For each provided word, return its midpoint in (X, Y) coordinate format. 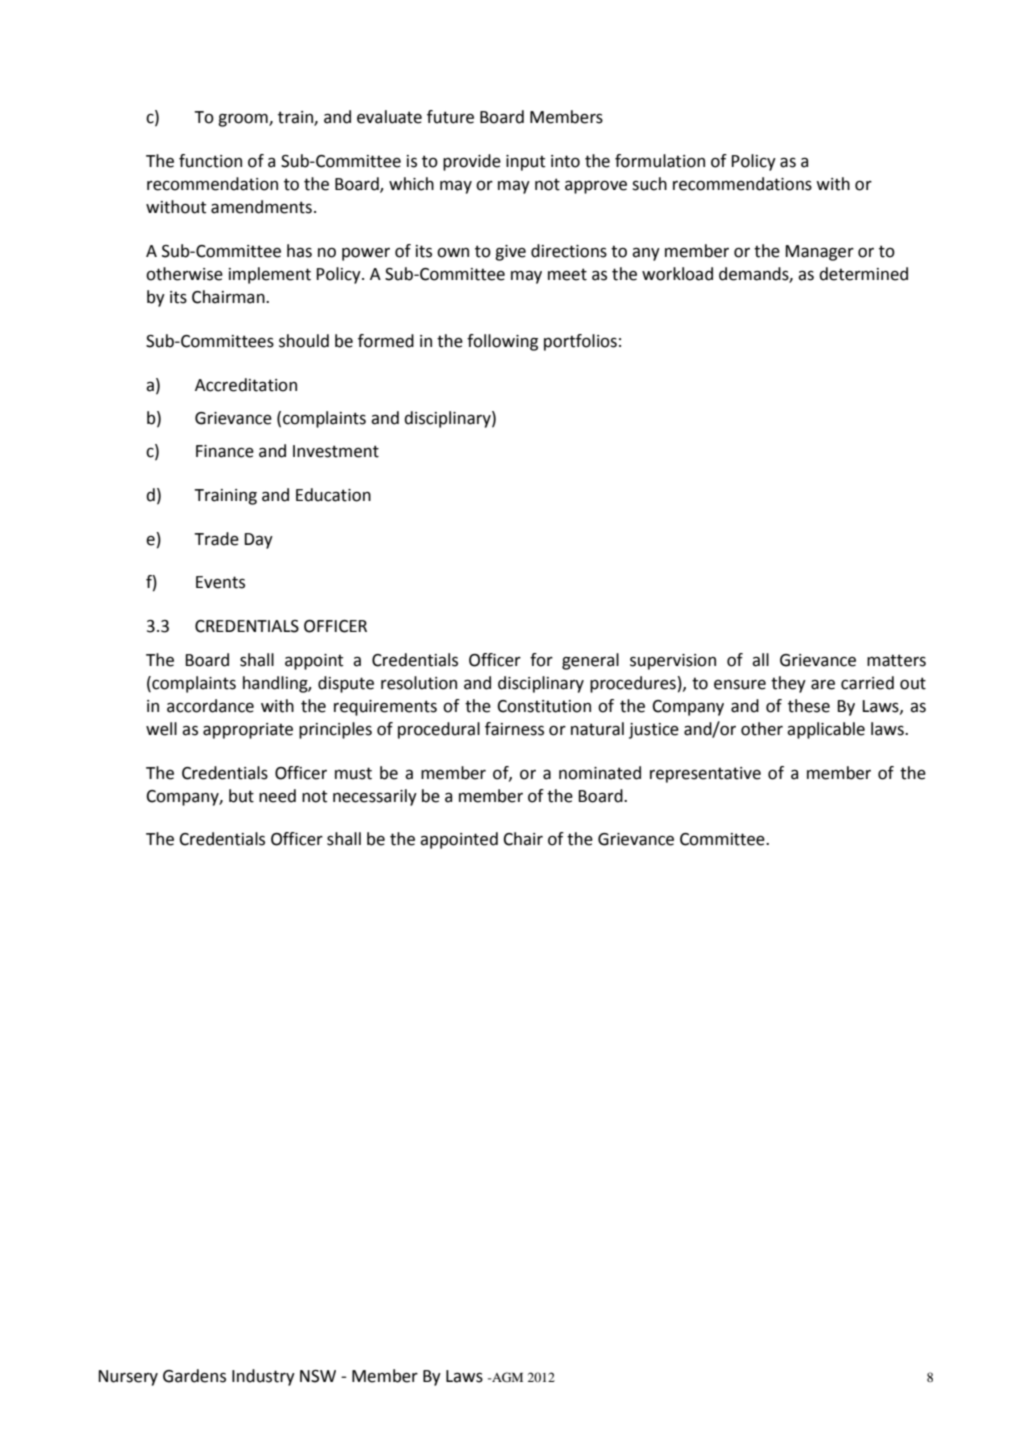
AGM (506, 1377)
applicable (826, 730)
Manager (819, 253)
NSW (318, 1376)
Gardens (194, 1376)
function (210, 161)
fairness (514, 729)
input (525, 163)
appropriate (248, 731)
